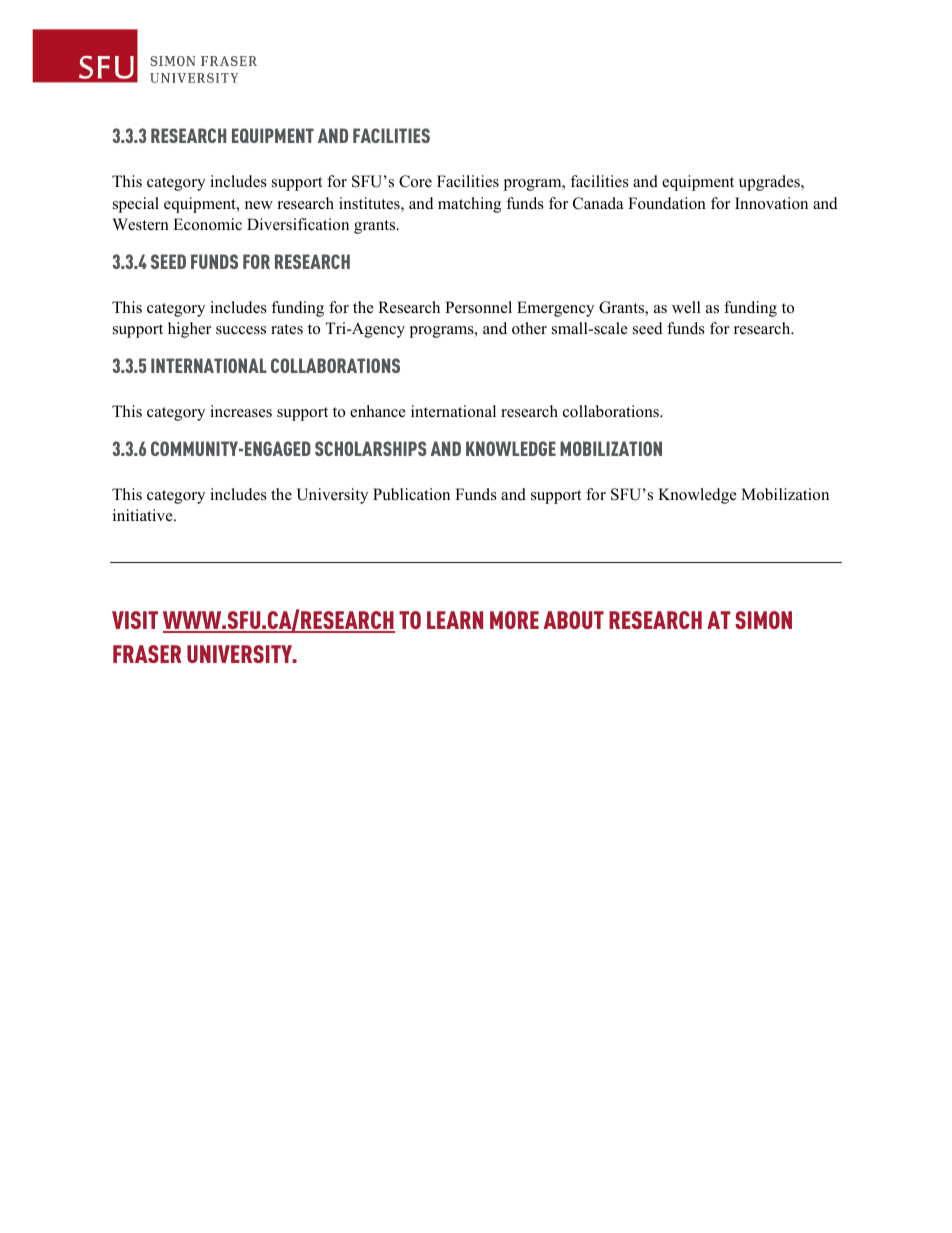  I want to click on higher, so click(189, 330).
